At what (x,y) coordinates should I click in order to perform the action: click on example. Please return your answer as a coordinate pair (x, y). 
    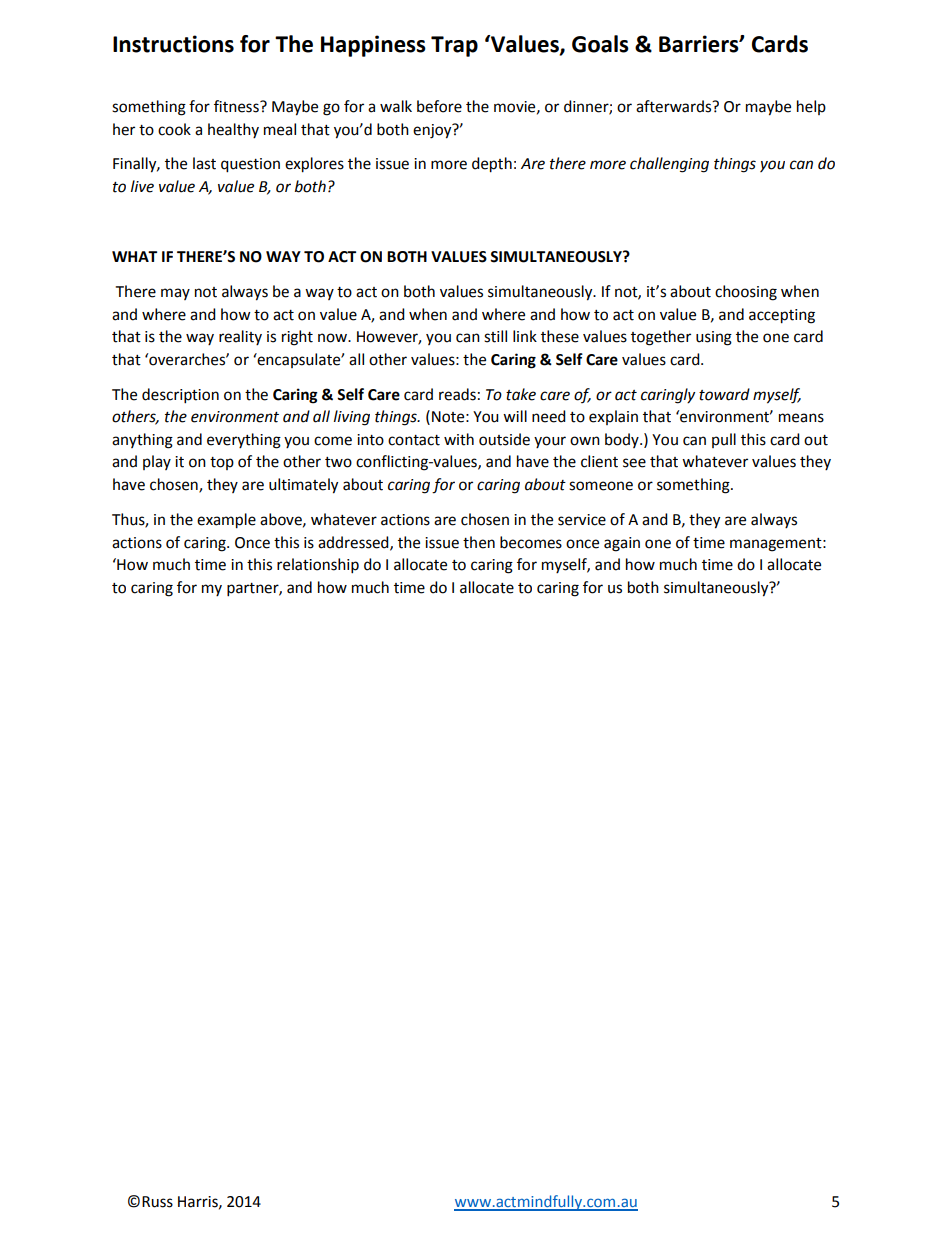
    Looking at the image, I should click on (226, 521).
